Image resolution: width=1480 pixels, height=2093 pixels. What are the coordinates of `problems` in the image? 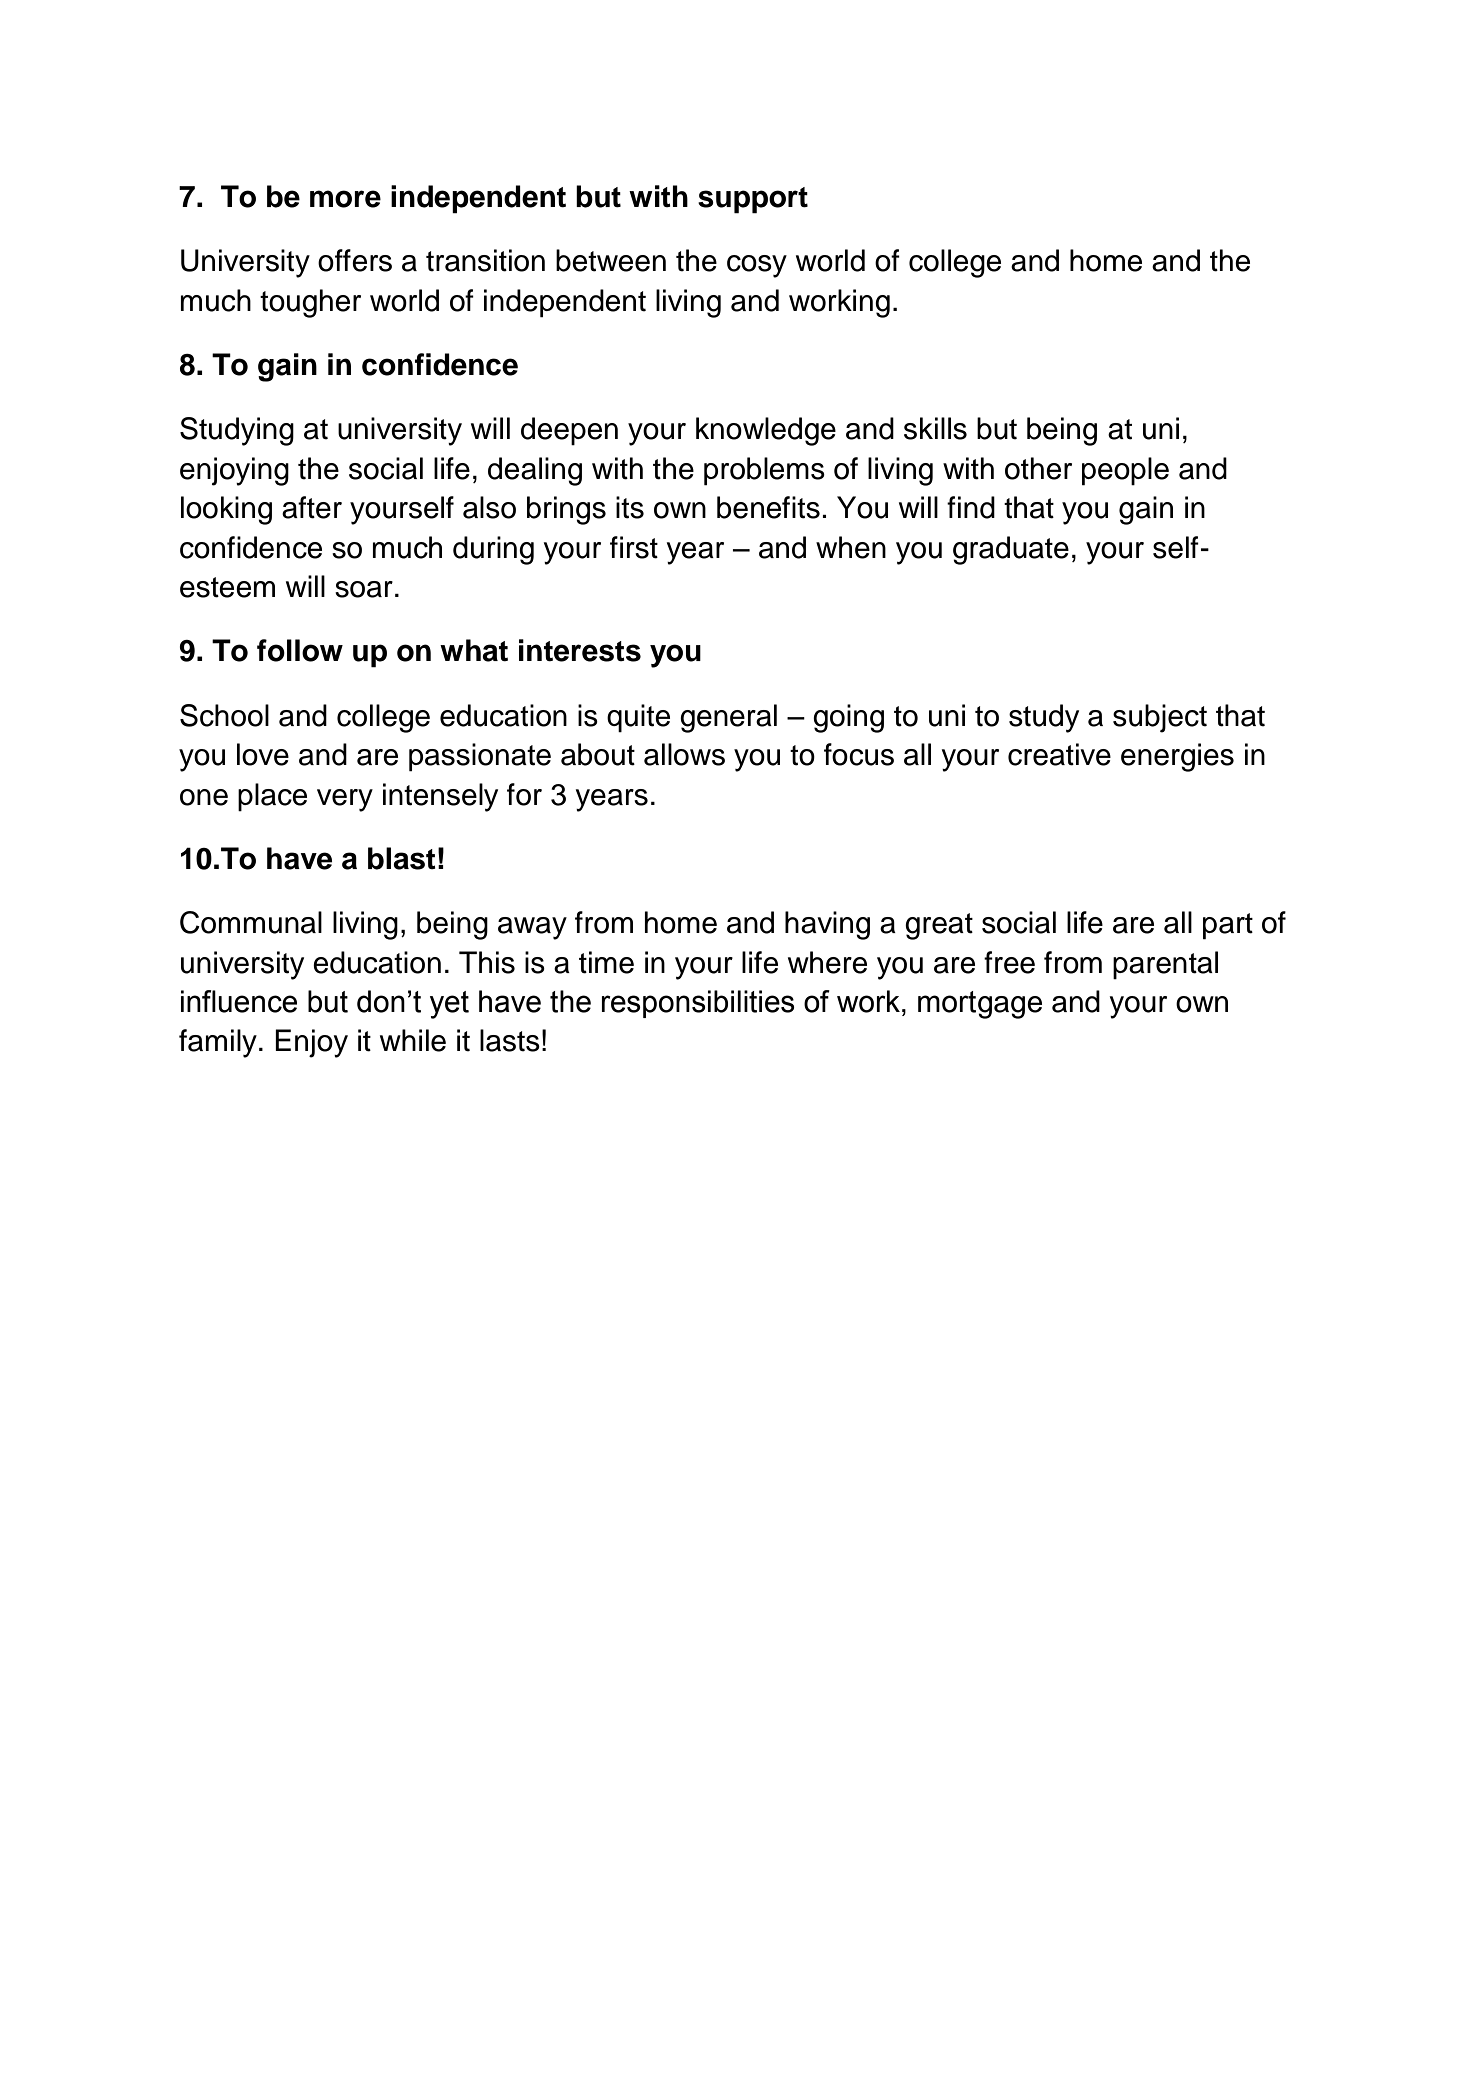 It's located at (764, 471).
